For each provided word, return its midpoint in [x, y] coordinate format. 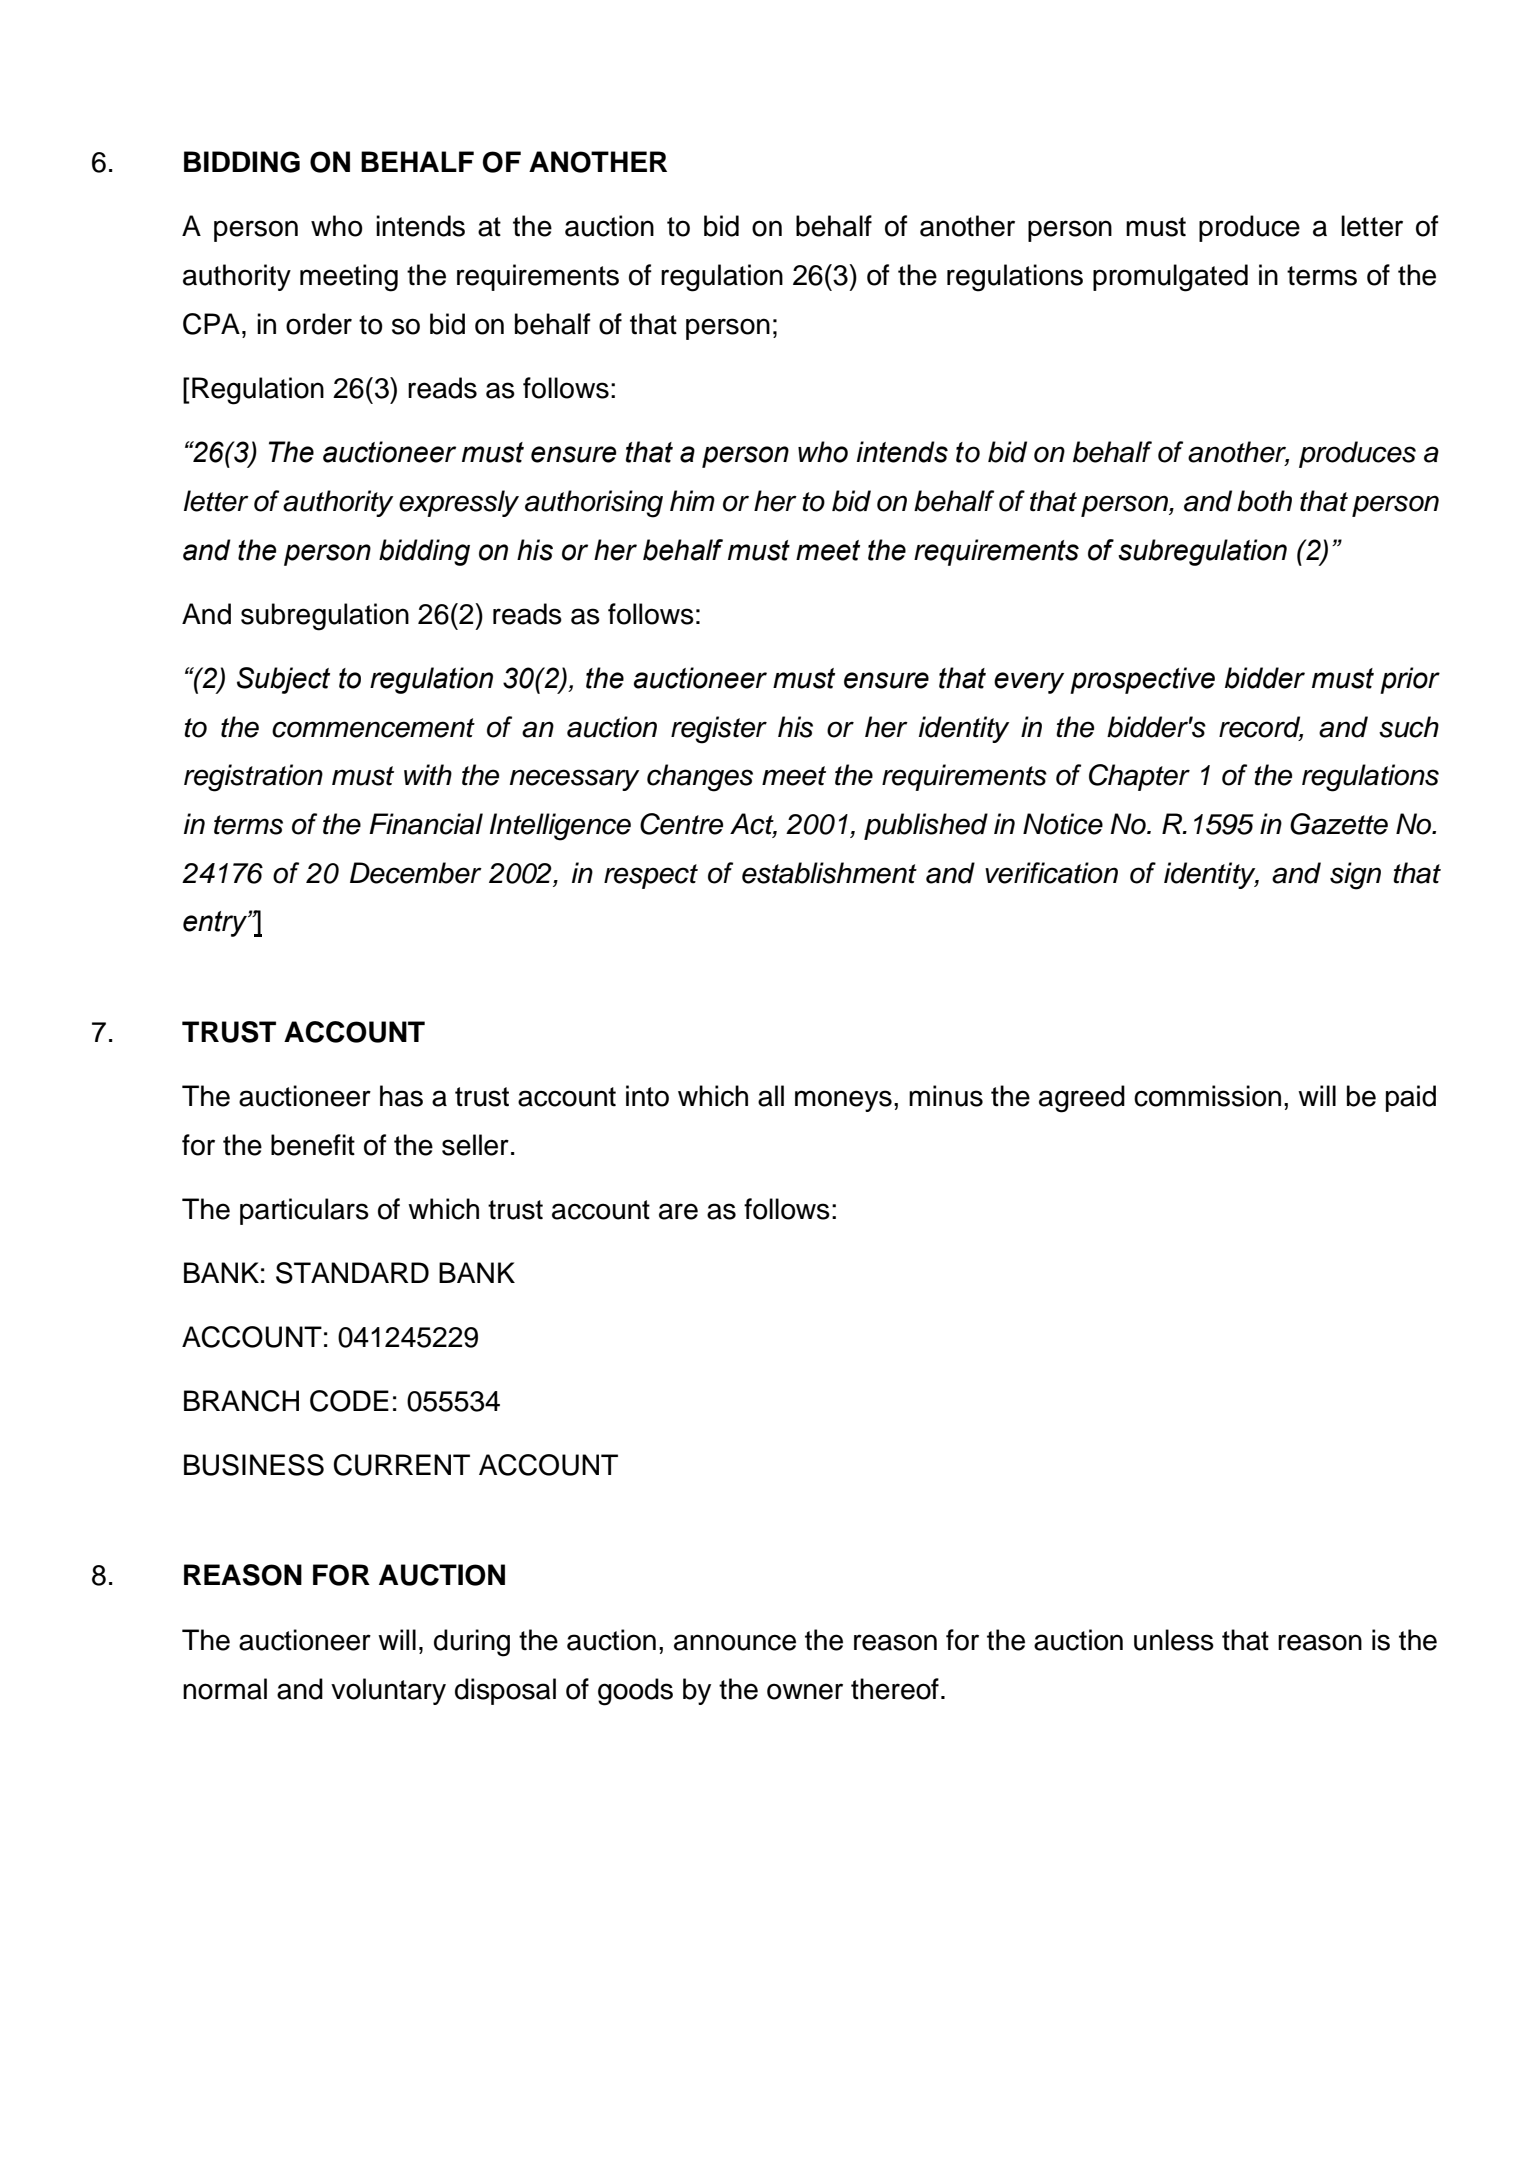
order [319, 324]
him [692, 500]
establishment [829, 873]
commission [1207, 1096]
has [401, 1096]
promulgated [1170, 278]
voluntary [388, 1691]
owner [805, 1691]
